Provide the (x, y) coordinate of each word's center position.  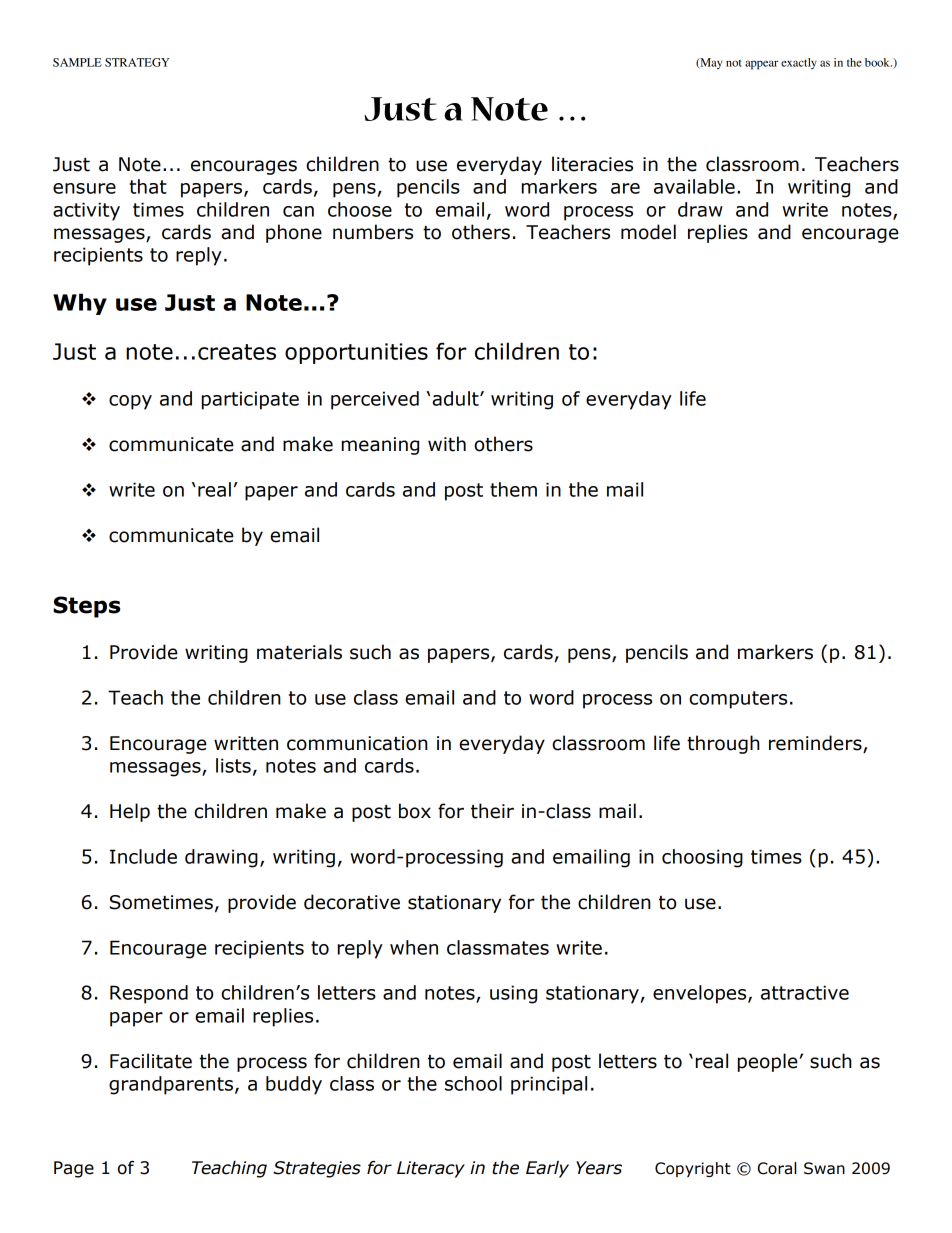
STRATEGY (137, 62)
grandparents (171, 1085)
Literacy (431, 1169)
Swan (824, 1168)
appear (761, 65)
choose (360, 209)
